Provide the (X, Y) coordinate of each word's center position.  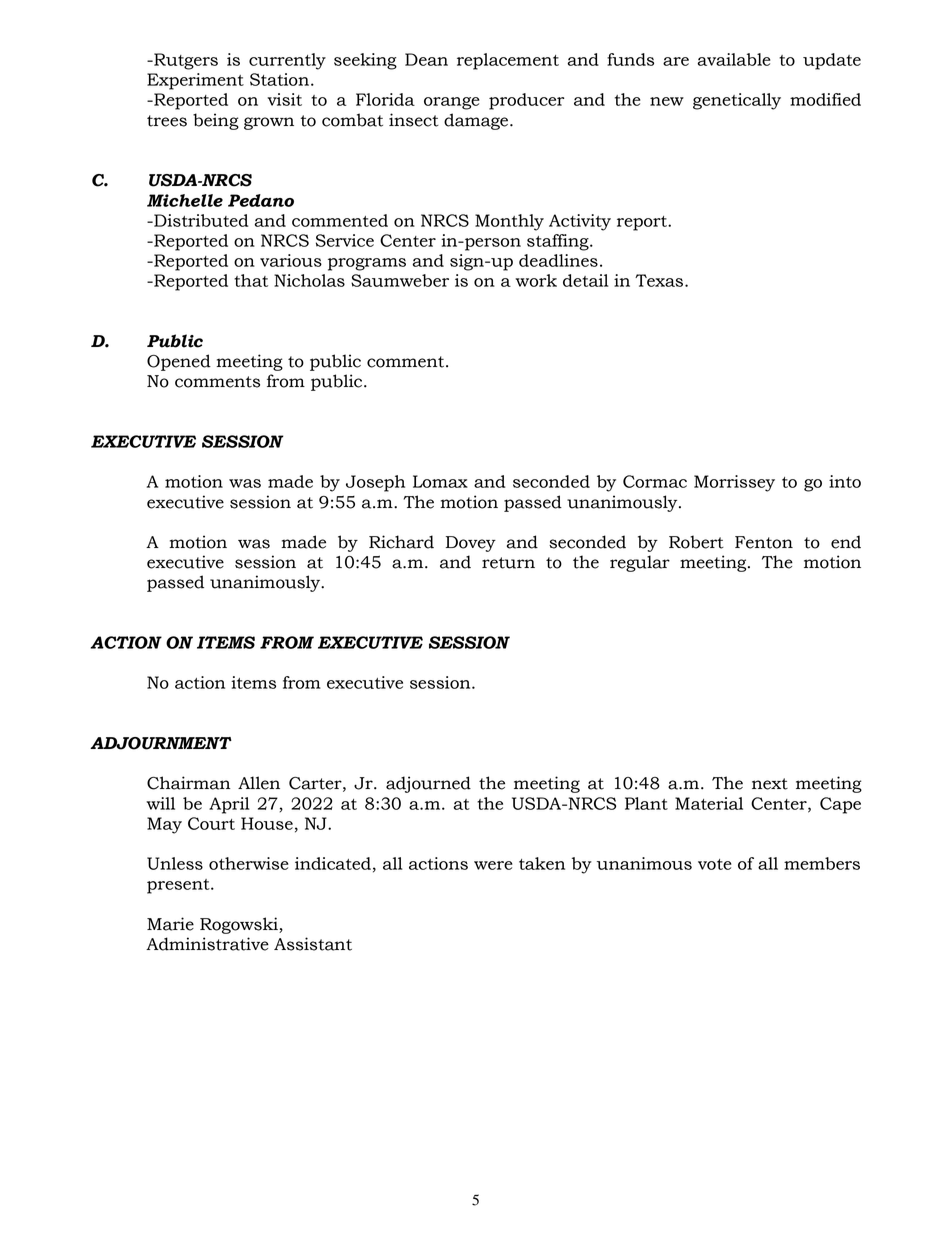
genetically (737, 101)
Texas (660, 280)
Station (279, 79)
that (251, 280)
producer (526, 101)
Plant (646, 803)
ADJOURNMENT (161, 743)
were (493, 865)
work (536, 280)
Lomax (440, 481)
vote (715, 864)
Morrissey (734, 483)
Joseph (375, 483)
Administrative (207, 944)
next (770, 784)
